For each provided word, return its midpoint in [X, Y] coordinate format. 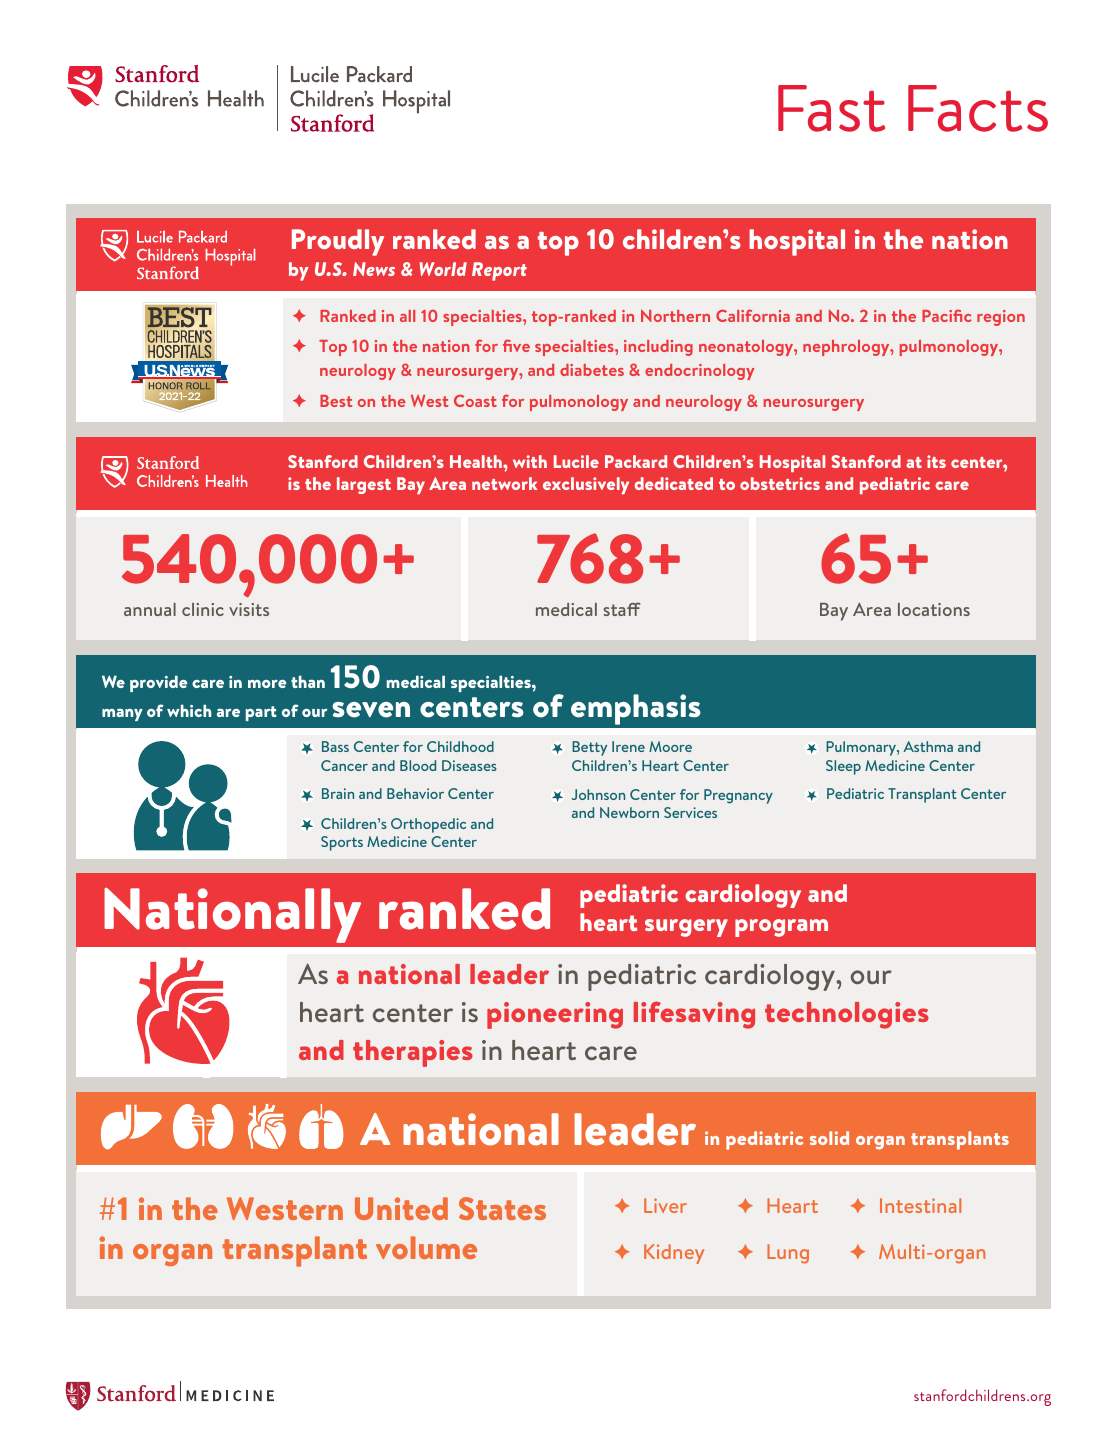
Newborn [629, 812]
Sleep [843, 767]
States [502, 1208]
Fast [831, 108]
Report [499, 271]
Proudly [338, 242]
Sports [342, 843]
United [401, 1208]
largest [364, 485]
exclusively [586, 485]
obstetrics [780, 483]
